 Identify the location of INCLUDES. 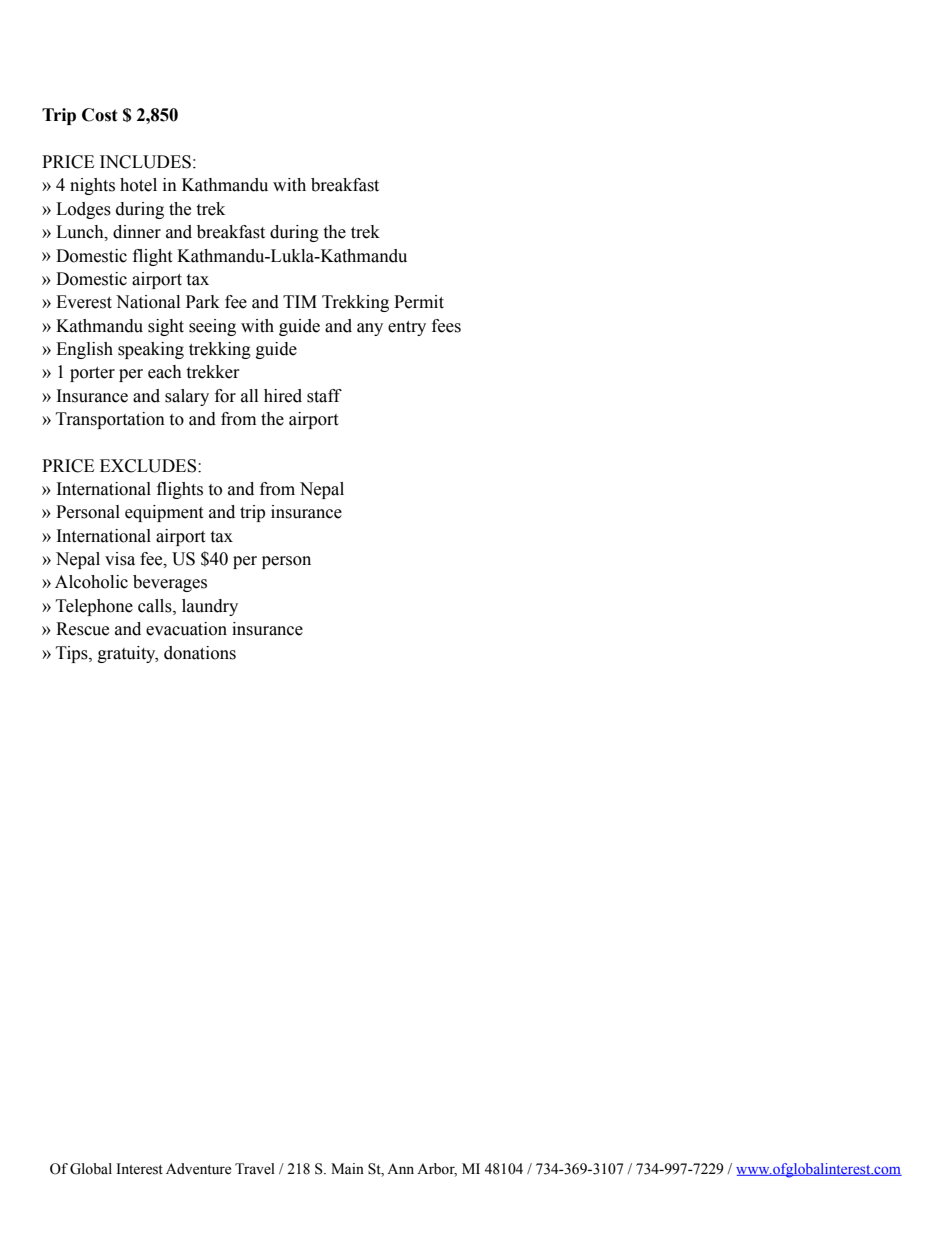
(145, 162).
